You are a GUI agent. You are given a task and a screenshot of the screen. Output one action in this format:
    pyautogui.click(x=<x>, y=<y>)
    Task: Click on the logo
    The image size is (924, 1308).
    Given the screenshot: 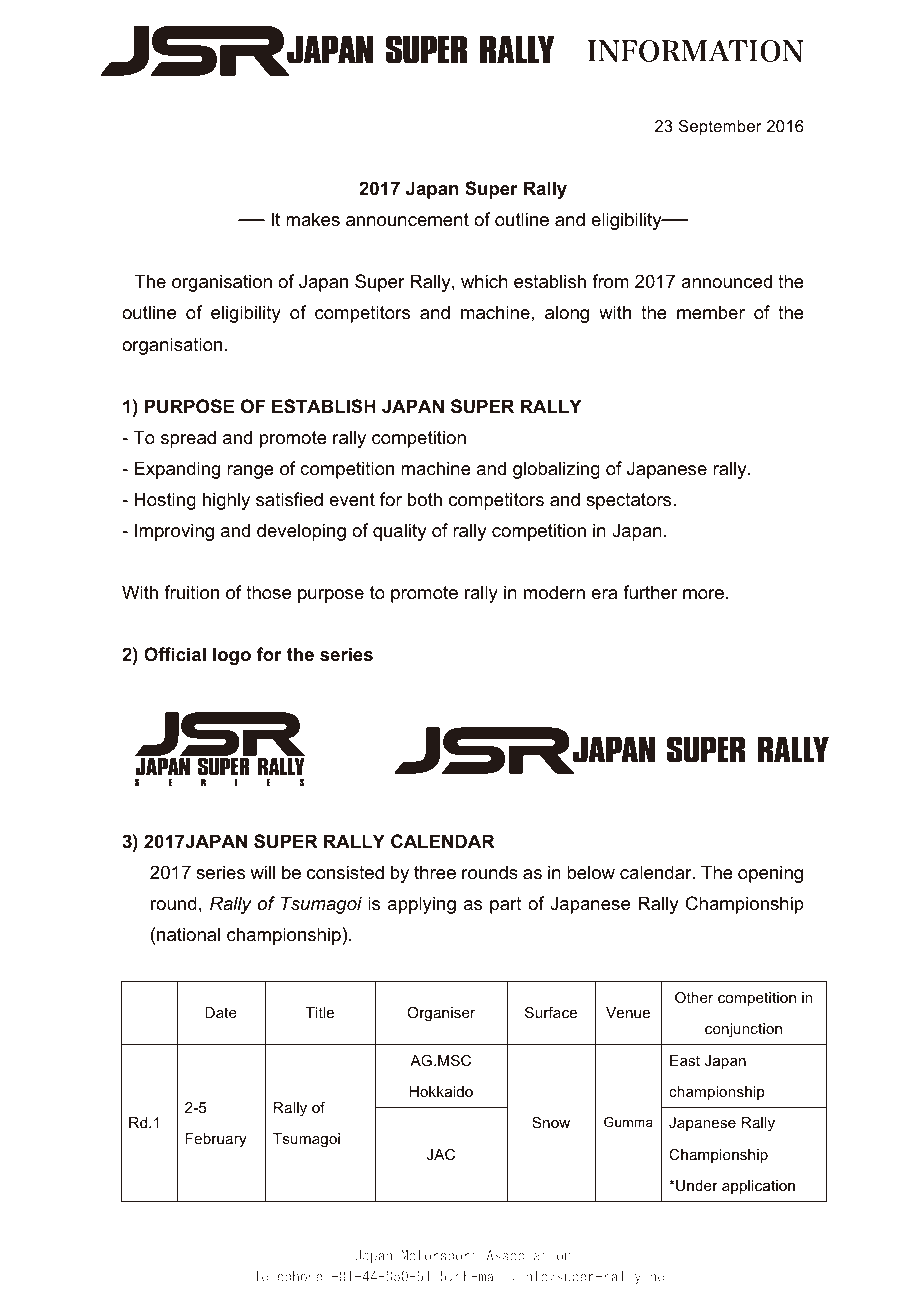 What is the action you would take?
    pyautogui.click(x=232, y=656)
